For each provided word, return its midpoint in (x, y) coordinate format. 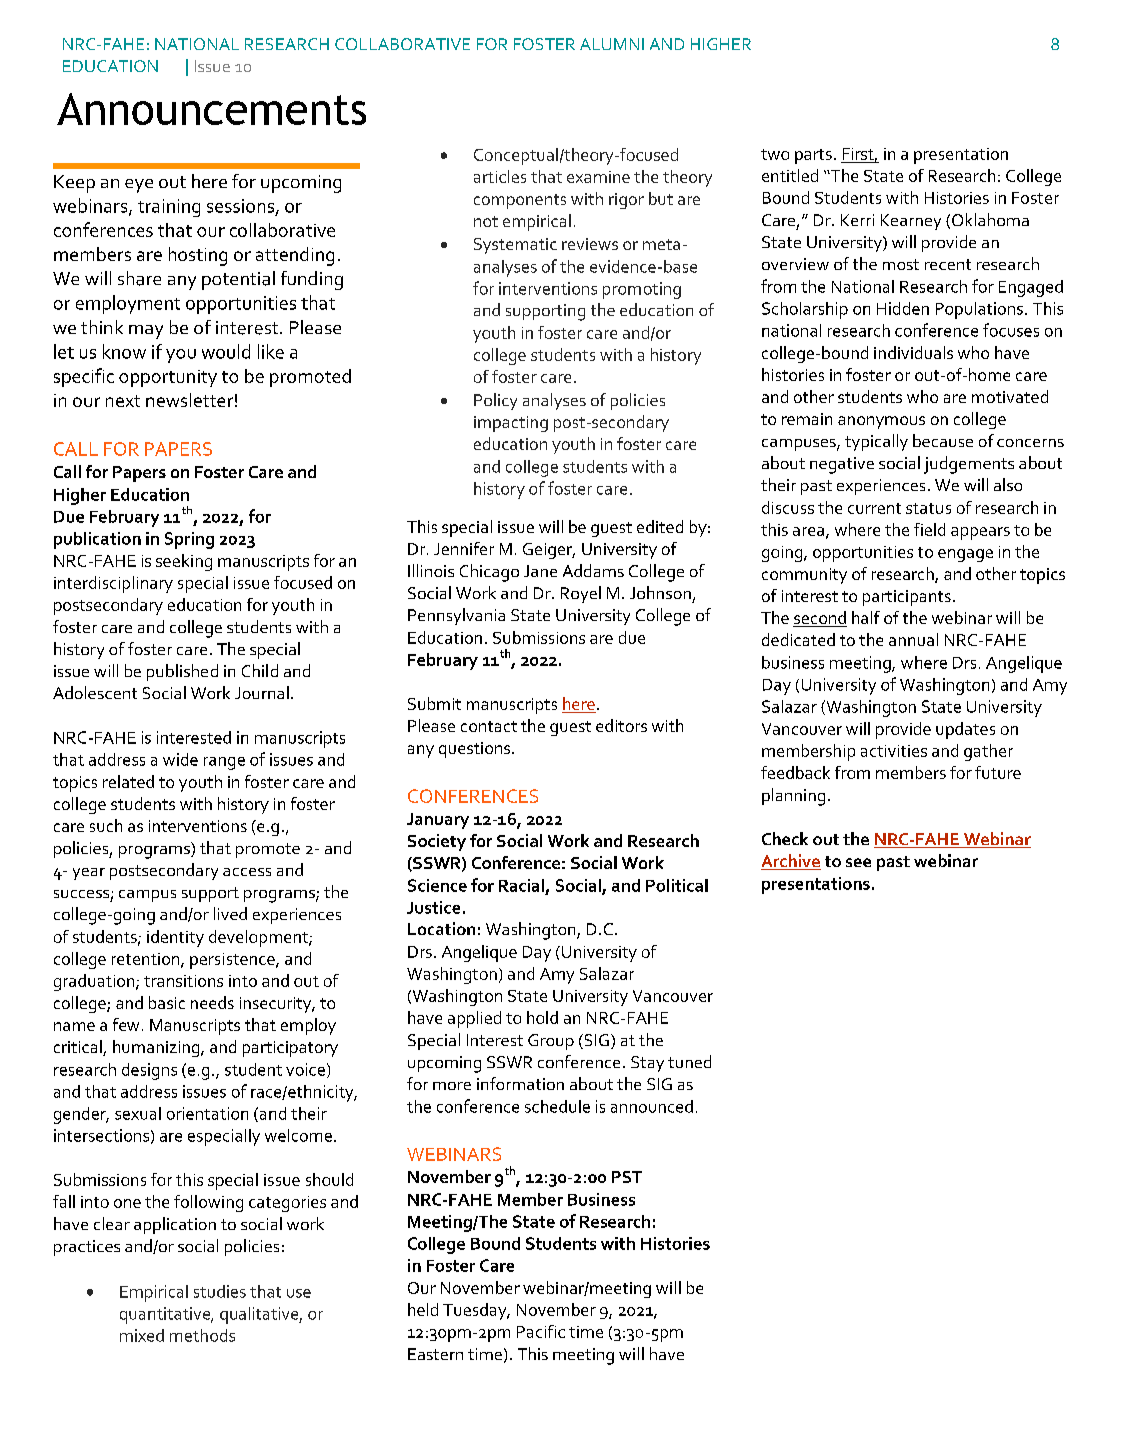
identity (175, 938)
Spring (189, 540)
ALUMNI (612, 44)
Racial (521, 885)
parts (813, 156)
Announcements (211, 109)
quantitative (166, 1315)
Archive (791, 862)
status (928, 508)
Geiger (549, 551)
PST (627, 1177)
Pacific (541, 1331)
